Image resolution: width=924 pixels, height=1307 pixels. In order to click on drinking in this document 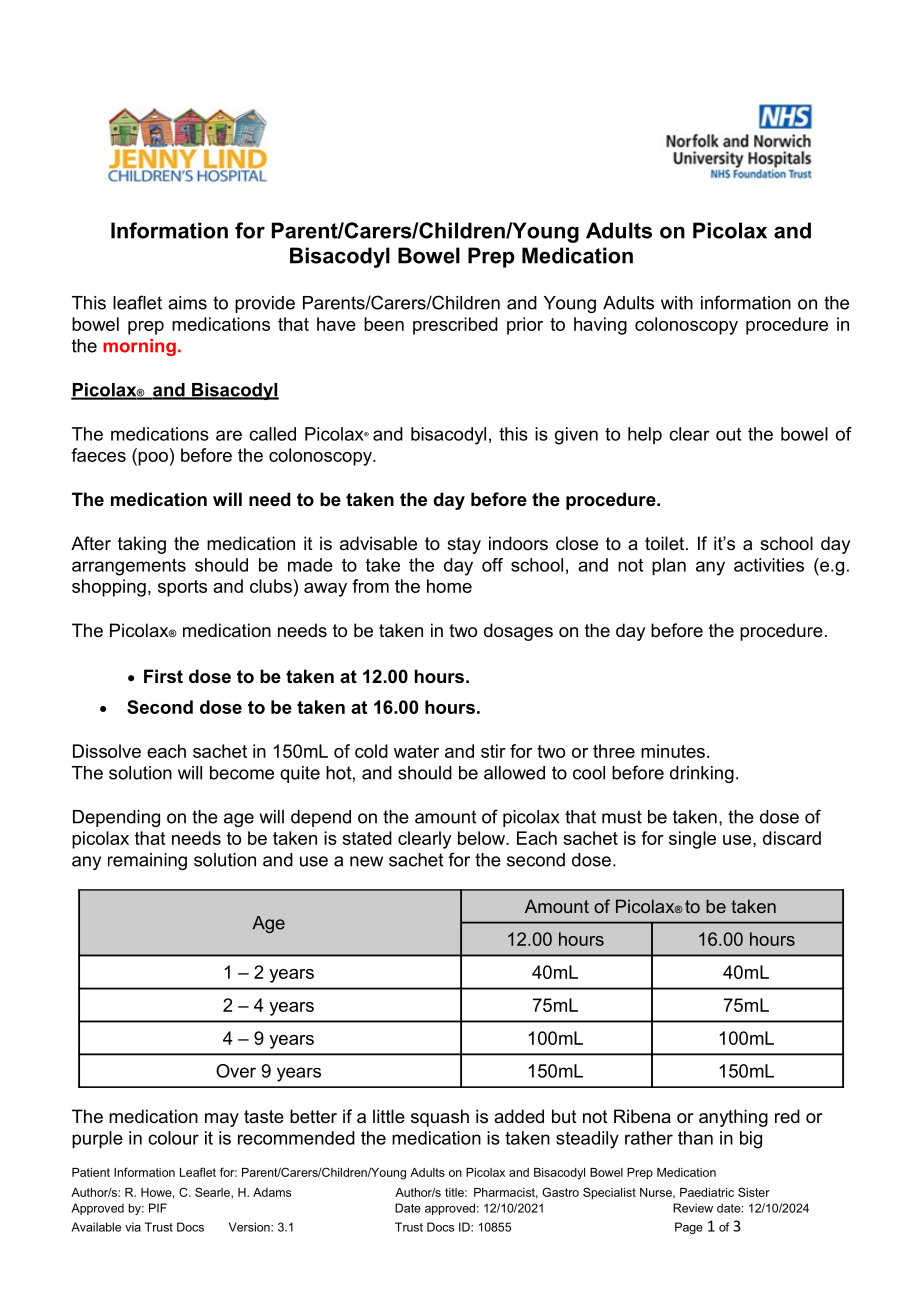, I will do `click(702, 774)`.
